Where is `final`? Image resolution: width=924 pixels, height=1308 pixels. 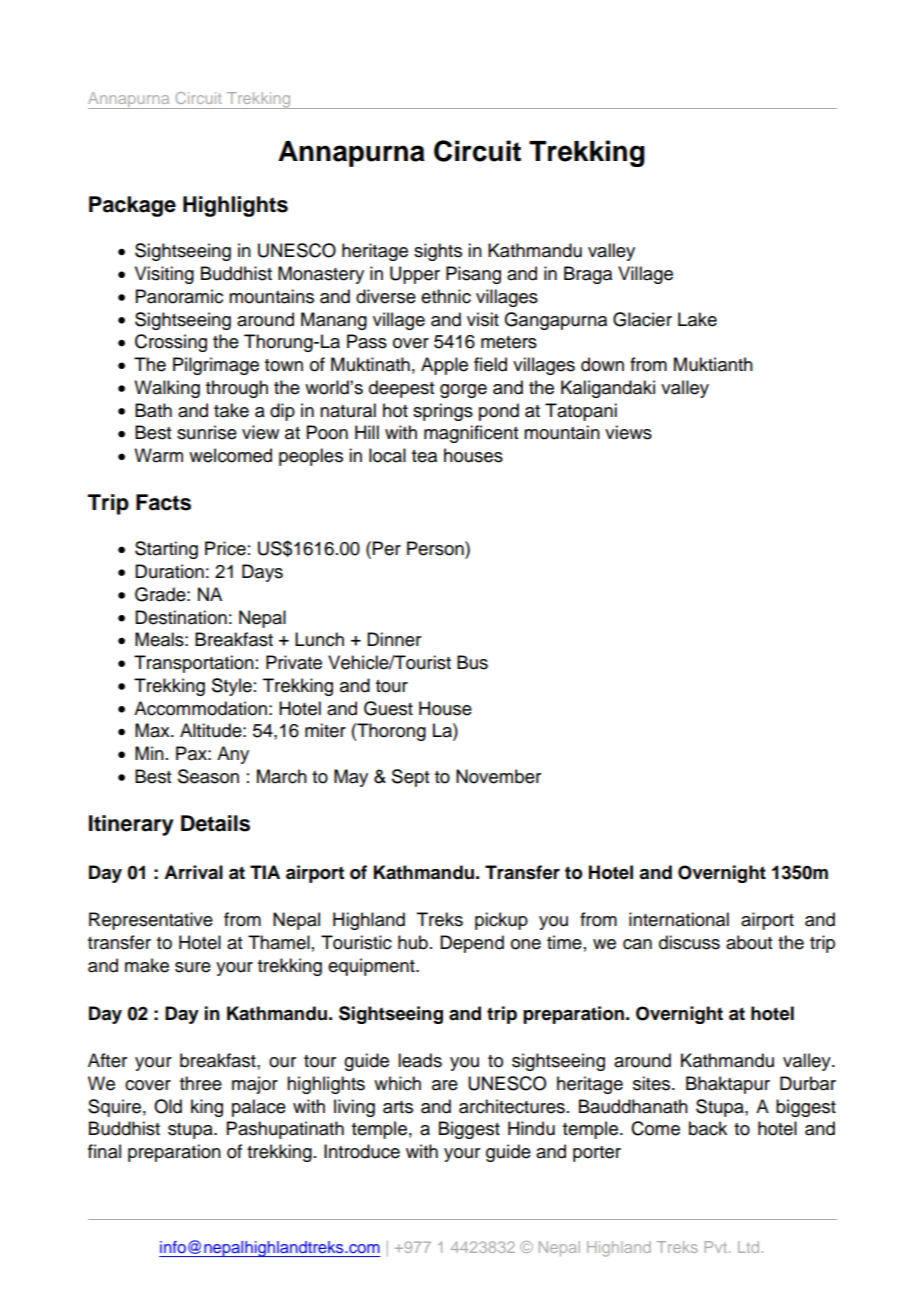 final is located at coordinates (104, 1151).
